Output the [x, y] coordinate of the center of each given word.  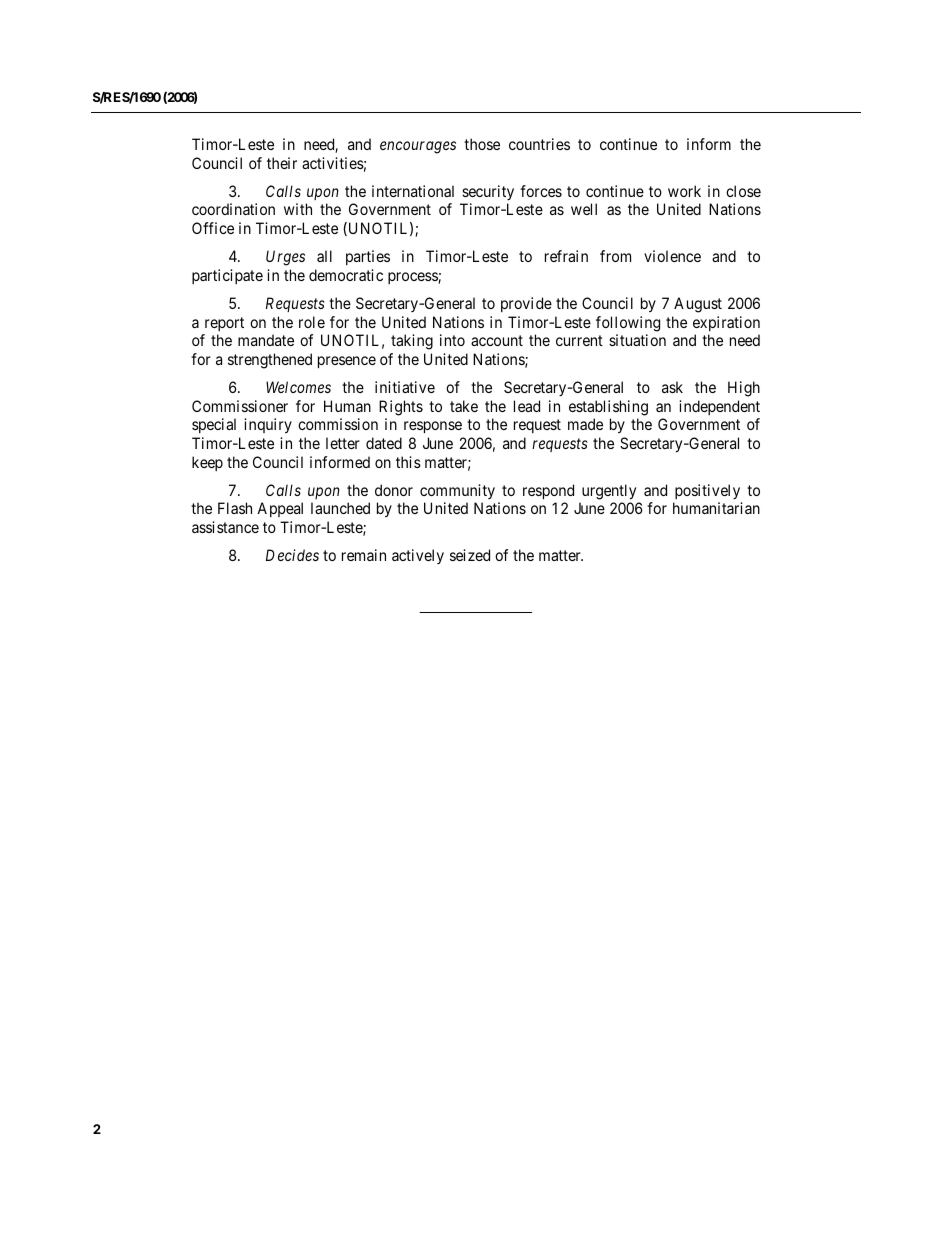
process [413, 278]
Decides [292, 555]
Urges [285, 258]
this [408, 462]
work [684, 191]
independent [719, 407]
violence [672, 256]
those [482, 144]
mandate [266, 340]
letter [343, 443]
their [282, 163]
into [452, 340]
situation [637, 340]
